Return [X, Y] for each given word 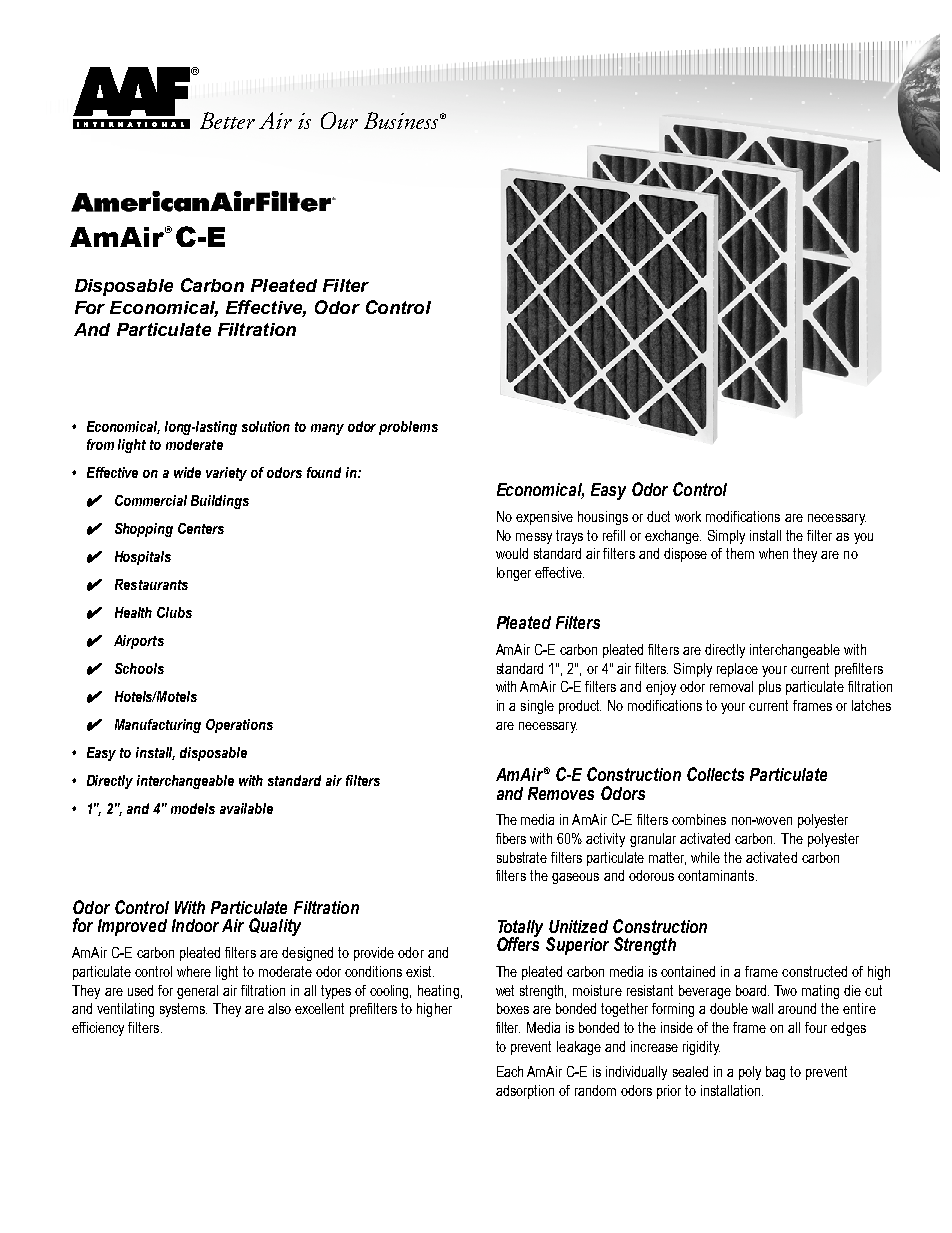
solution [266, 426]
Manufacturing [158, 726]
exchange [673, 537]
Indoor [195, 925]
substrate [522, 857]
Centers [201, 528]
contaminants [717, 875]
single [537, 707]
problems [408, 428]
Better [227, 120]
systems [183, 1010]
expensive [544, 518]
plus [770, 688]
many [327, 429]
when [773, 553]
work [688, 516]
